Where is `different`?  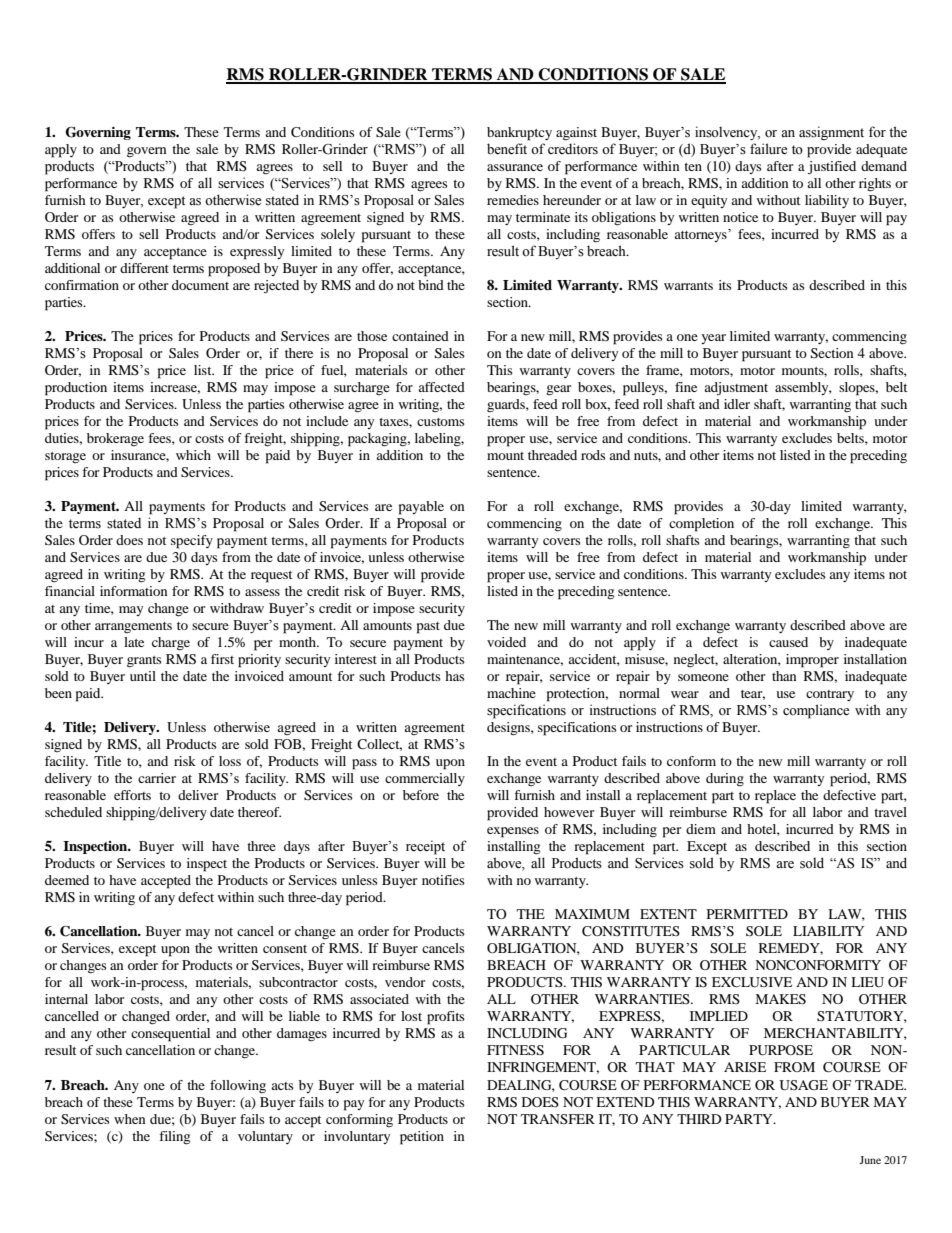 different is located at coordinates (144, 268).
